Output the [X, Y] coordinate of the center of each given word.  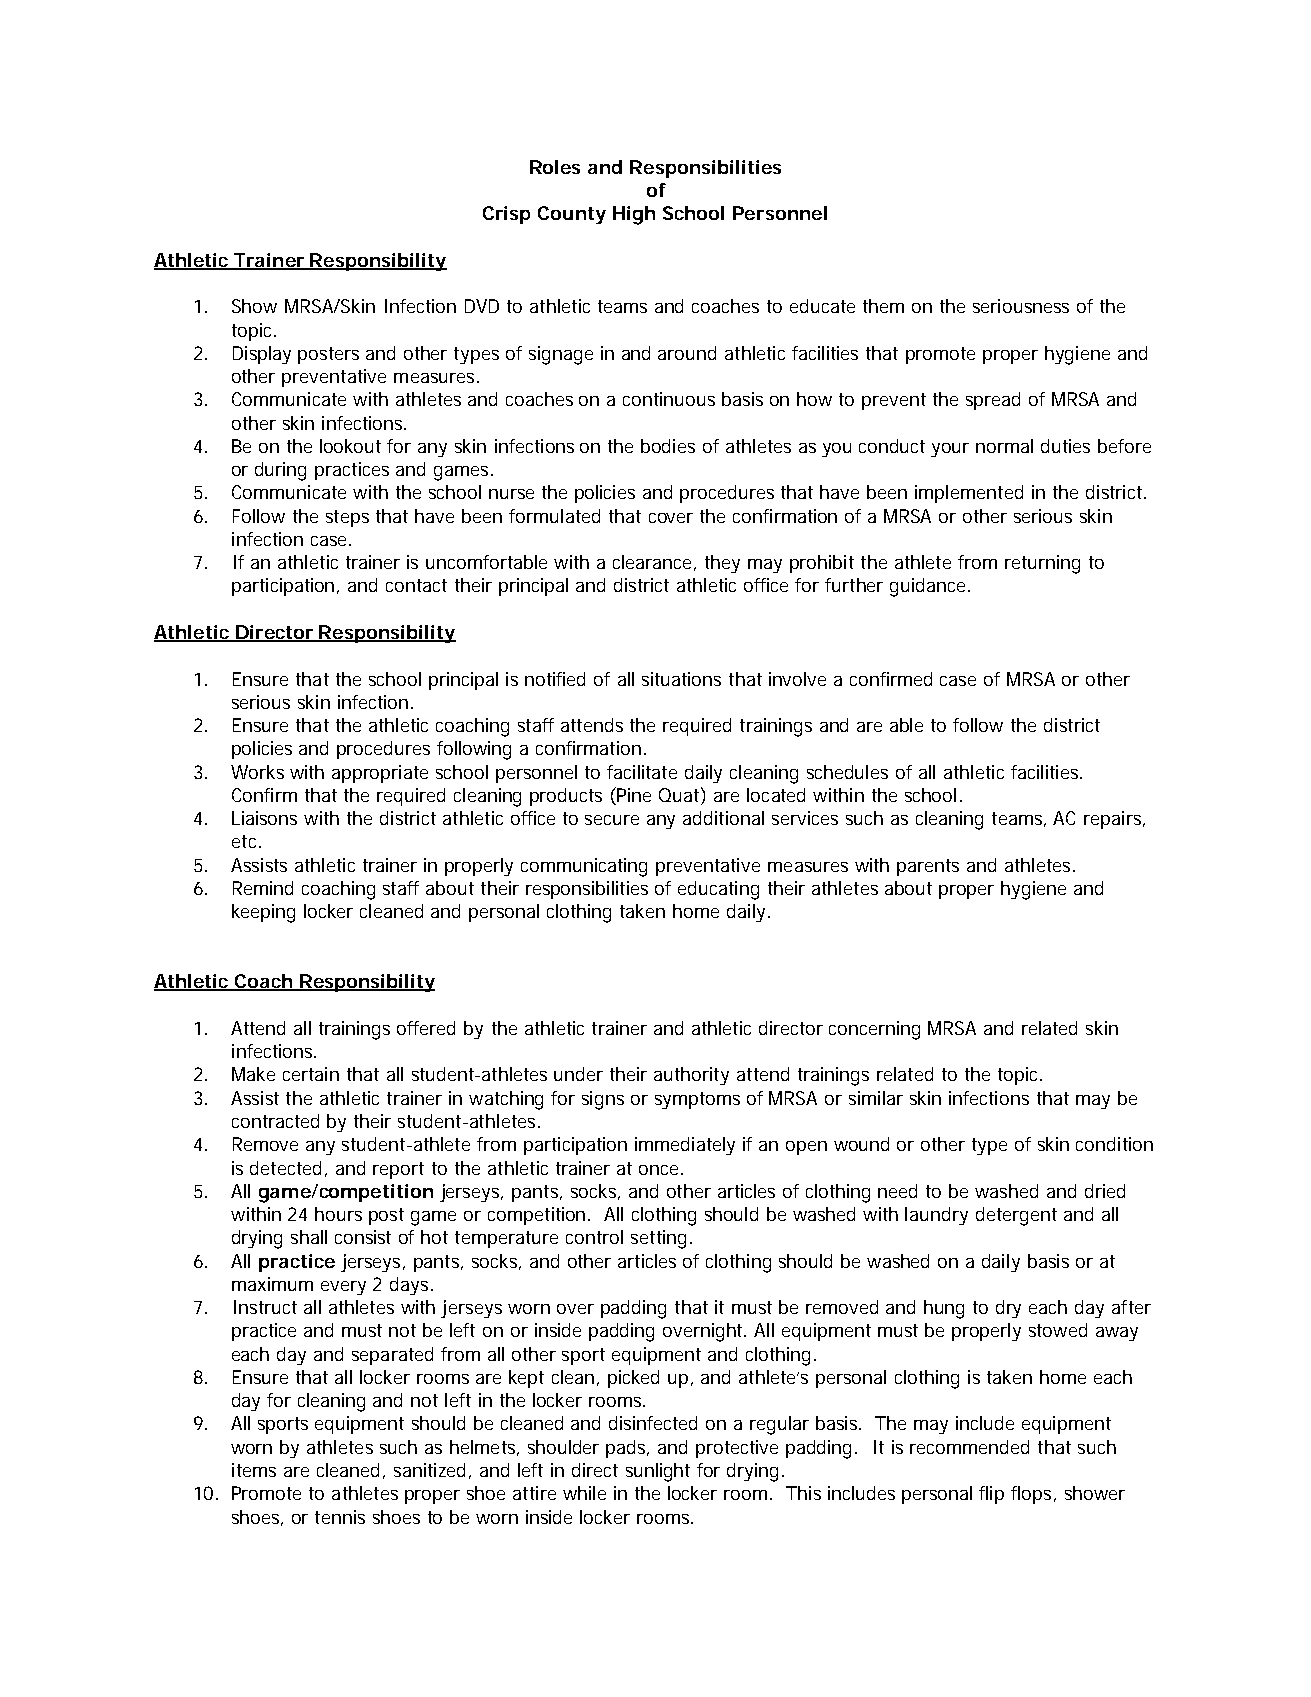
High [634, 215]
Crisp [506, 215]
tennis [340, 1517]
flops [1033, 1495]
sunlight [658, 1472]
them [883, 306]
